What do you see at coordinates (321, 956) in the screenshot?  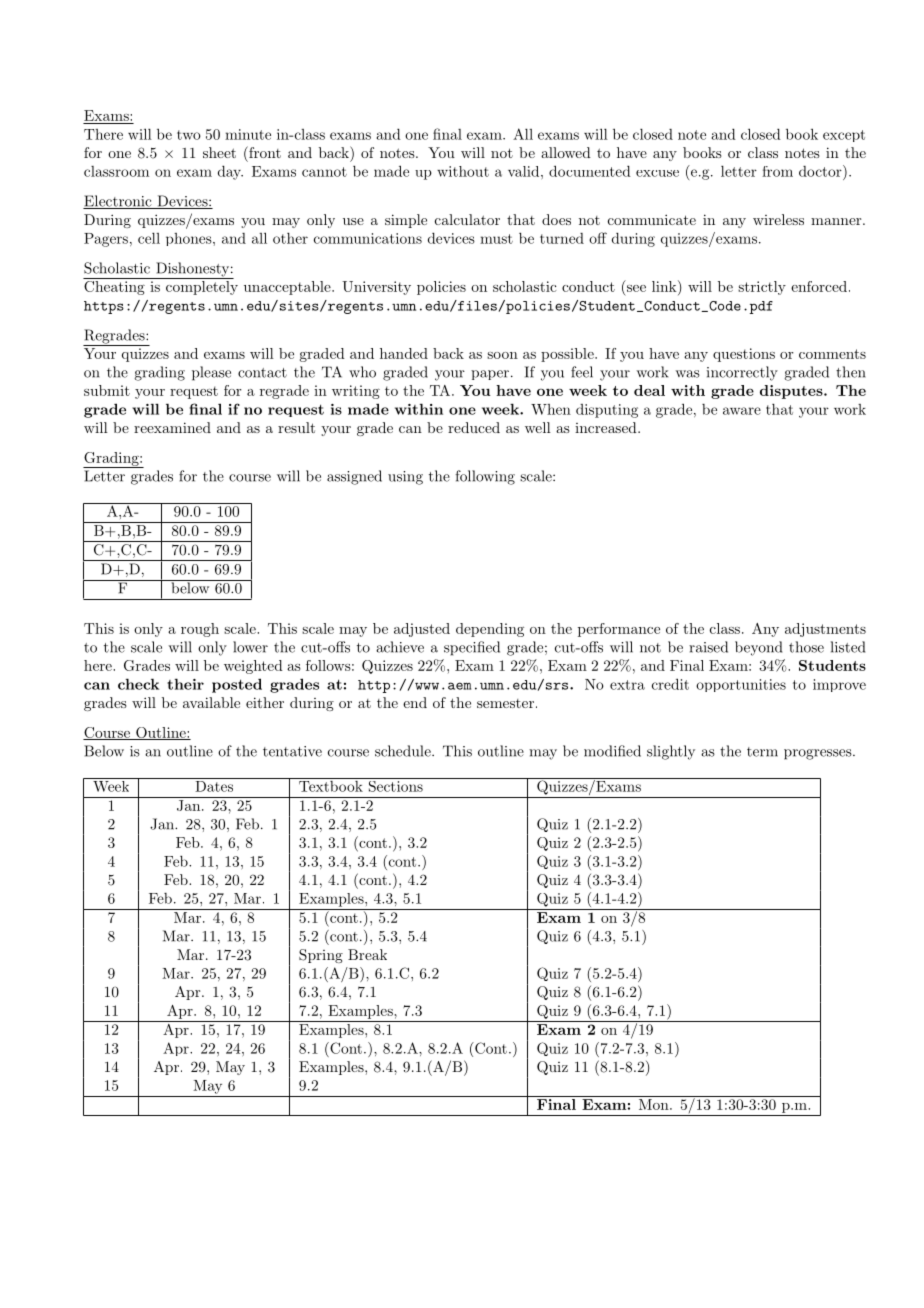 I see `Spring` at bounding box center [321, 956].
